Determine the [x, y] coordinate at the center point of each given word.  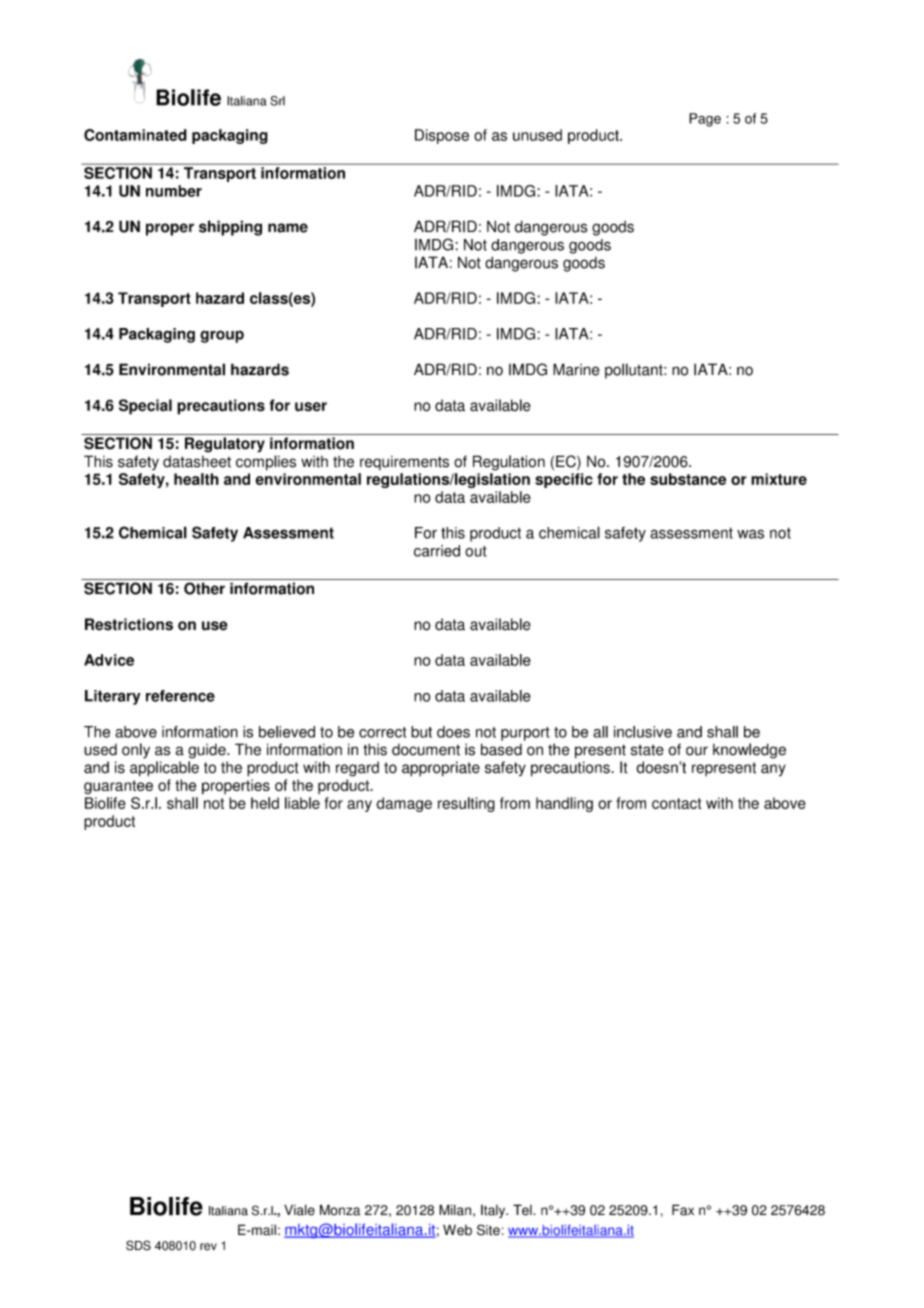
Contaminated [135, 135]
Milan [455, 1210]
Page [705, 120]
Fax [683, 1210]
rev [208, 1247]
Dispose [442, 136]
